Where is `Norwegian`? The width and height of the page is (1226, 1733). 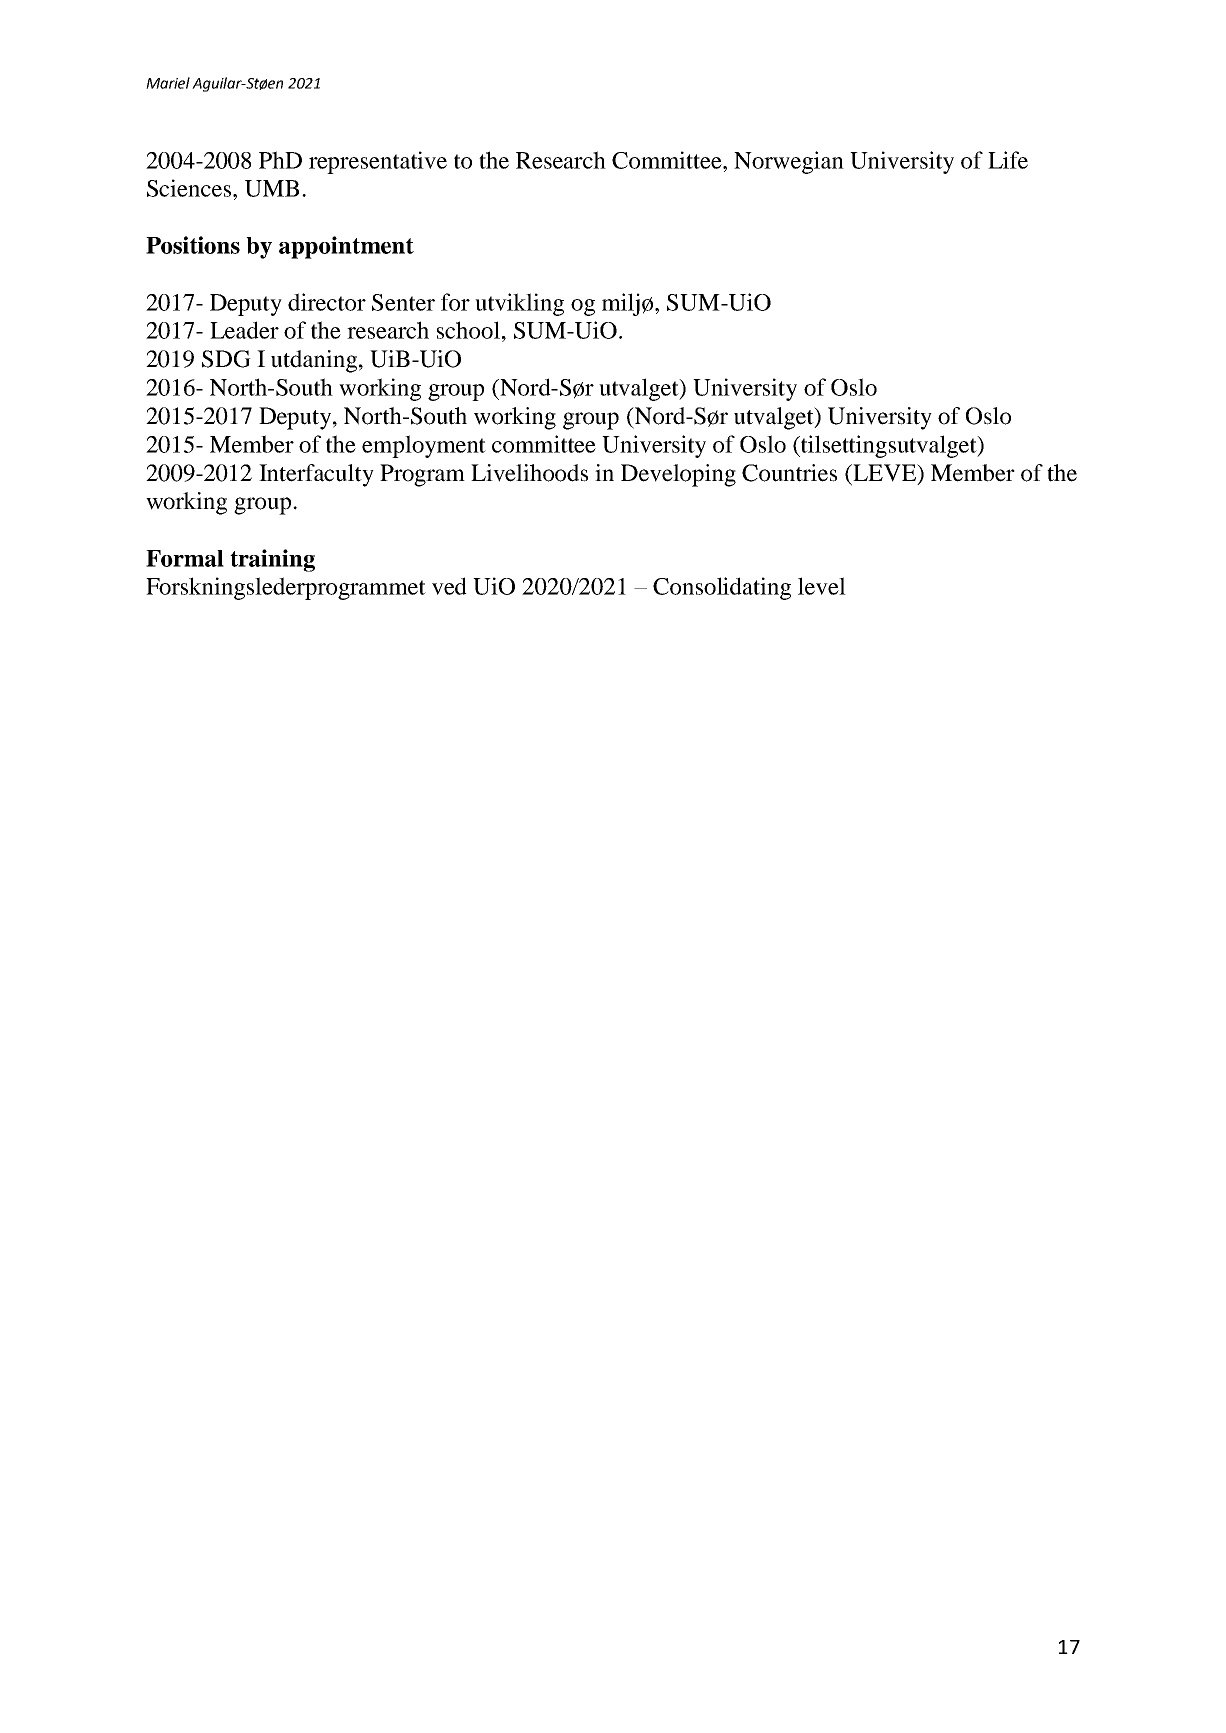
Norwegian is located at coordinates (789, 162).
